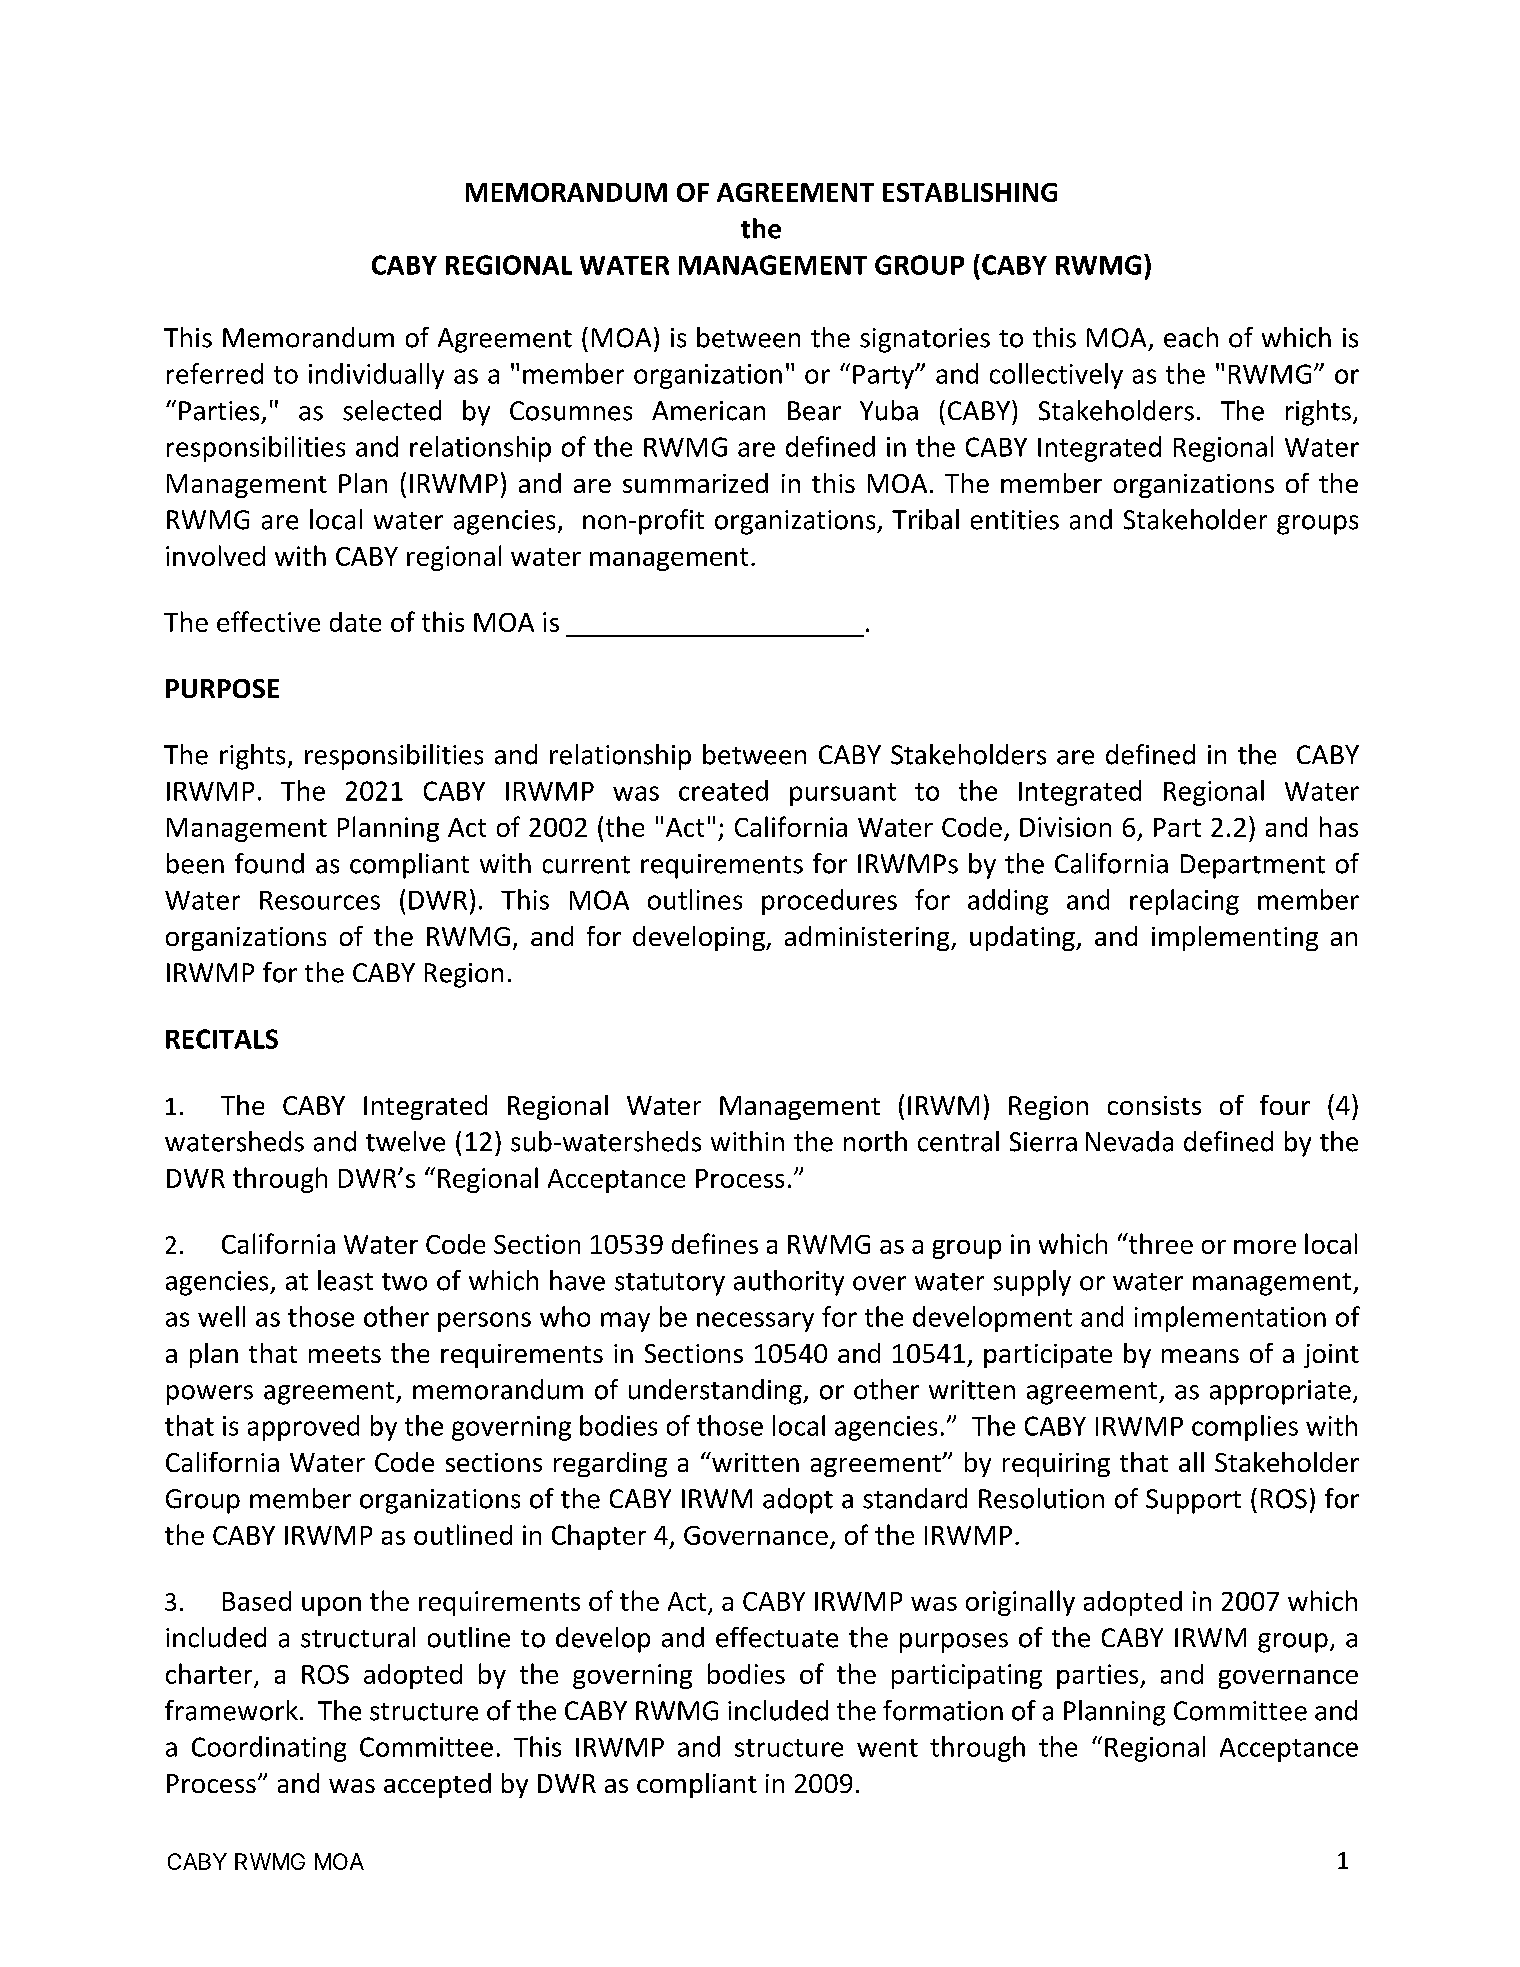 This page has width=1520, height=1967. Describe the element at coordinates (1191, 337) in the page. I see `each` at that location.
